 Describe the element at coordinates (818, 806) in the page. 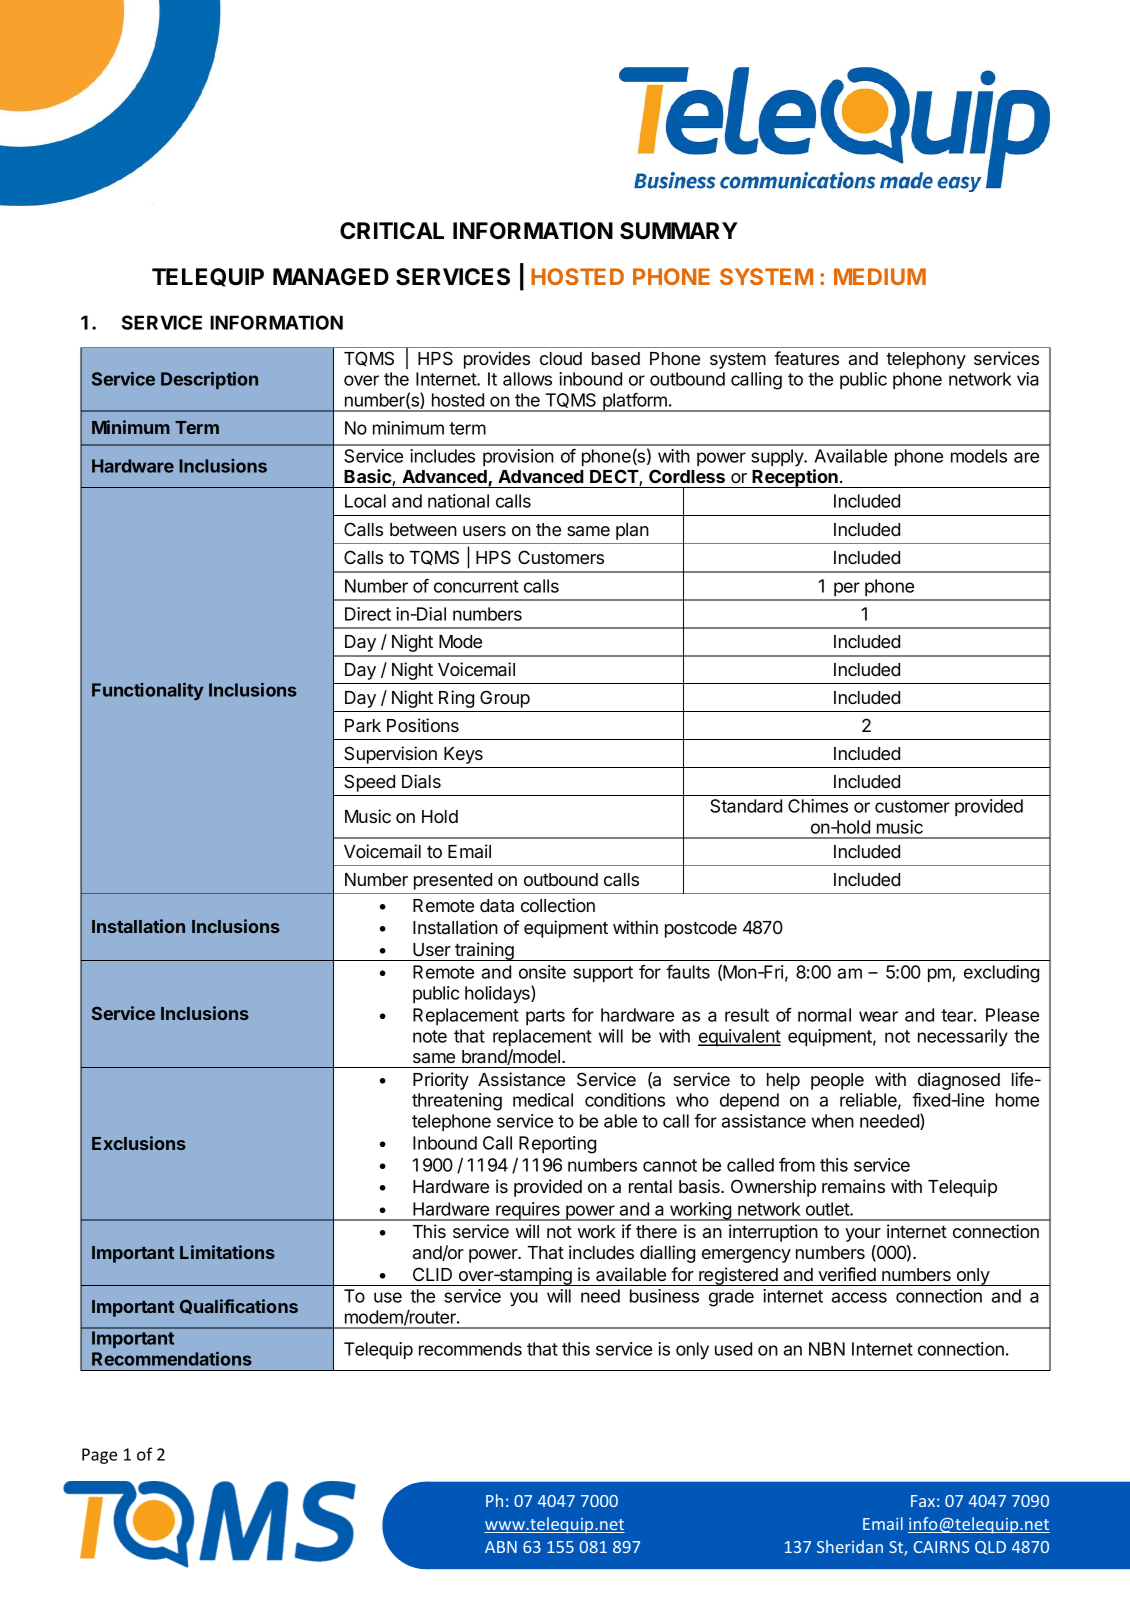

I see `Chimes` at that location.
